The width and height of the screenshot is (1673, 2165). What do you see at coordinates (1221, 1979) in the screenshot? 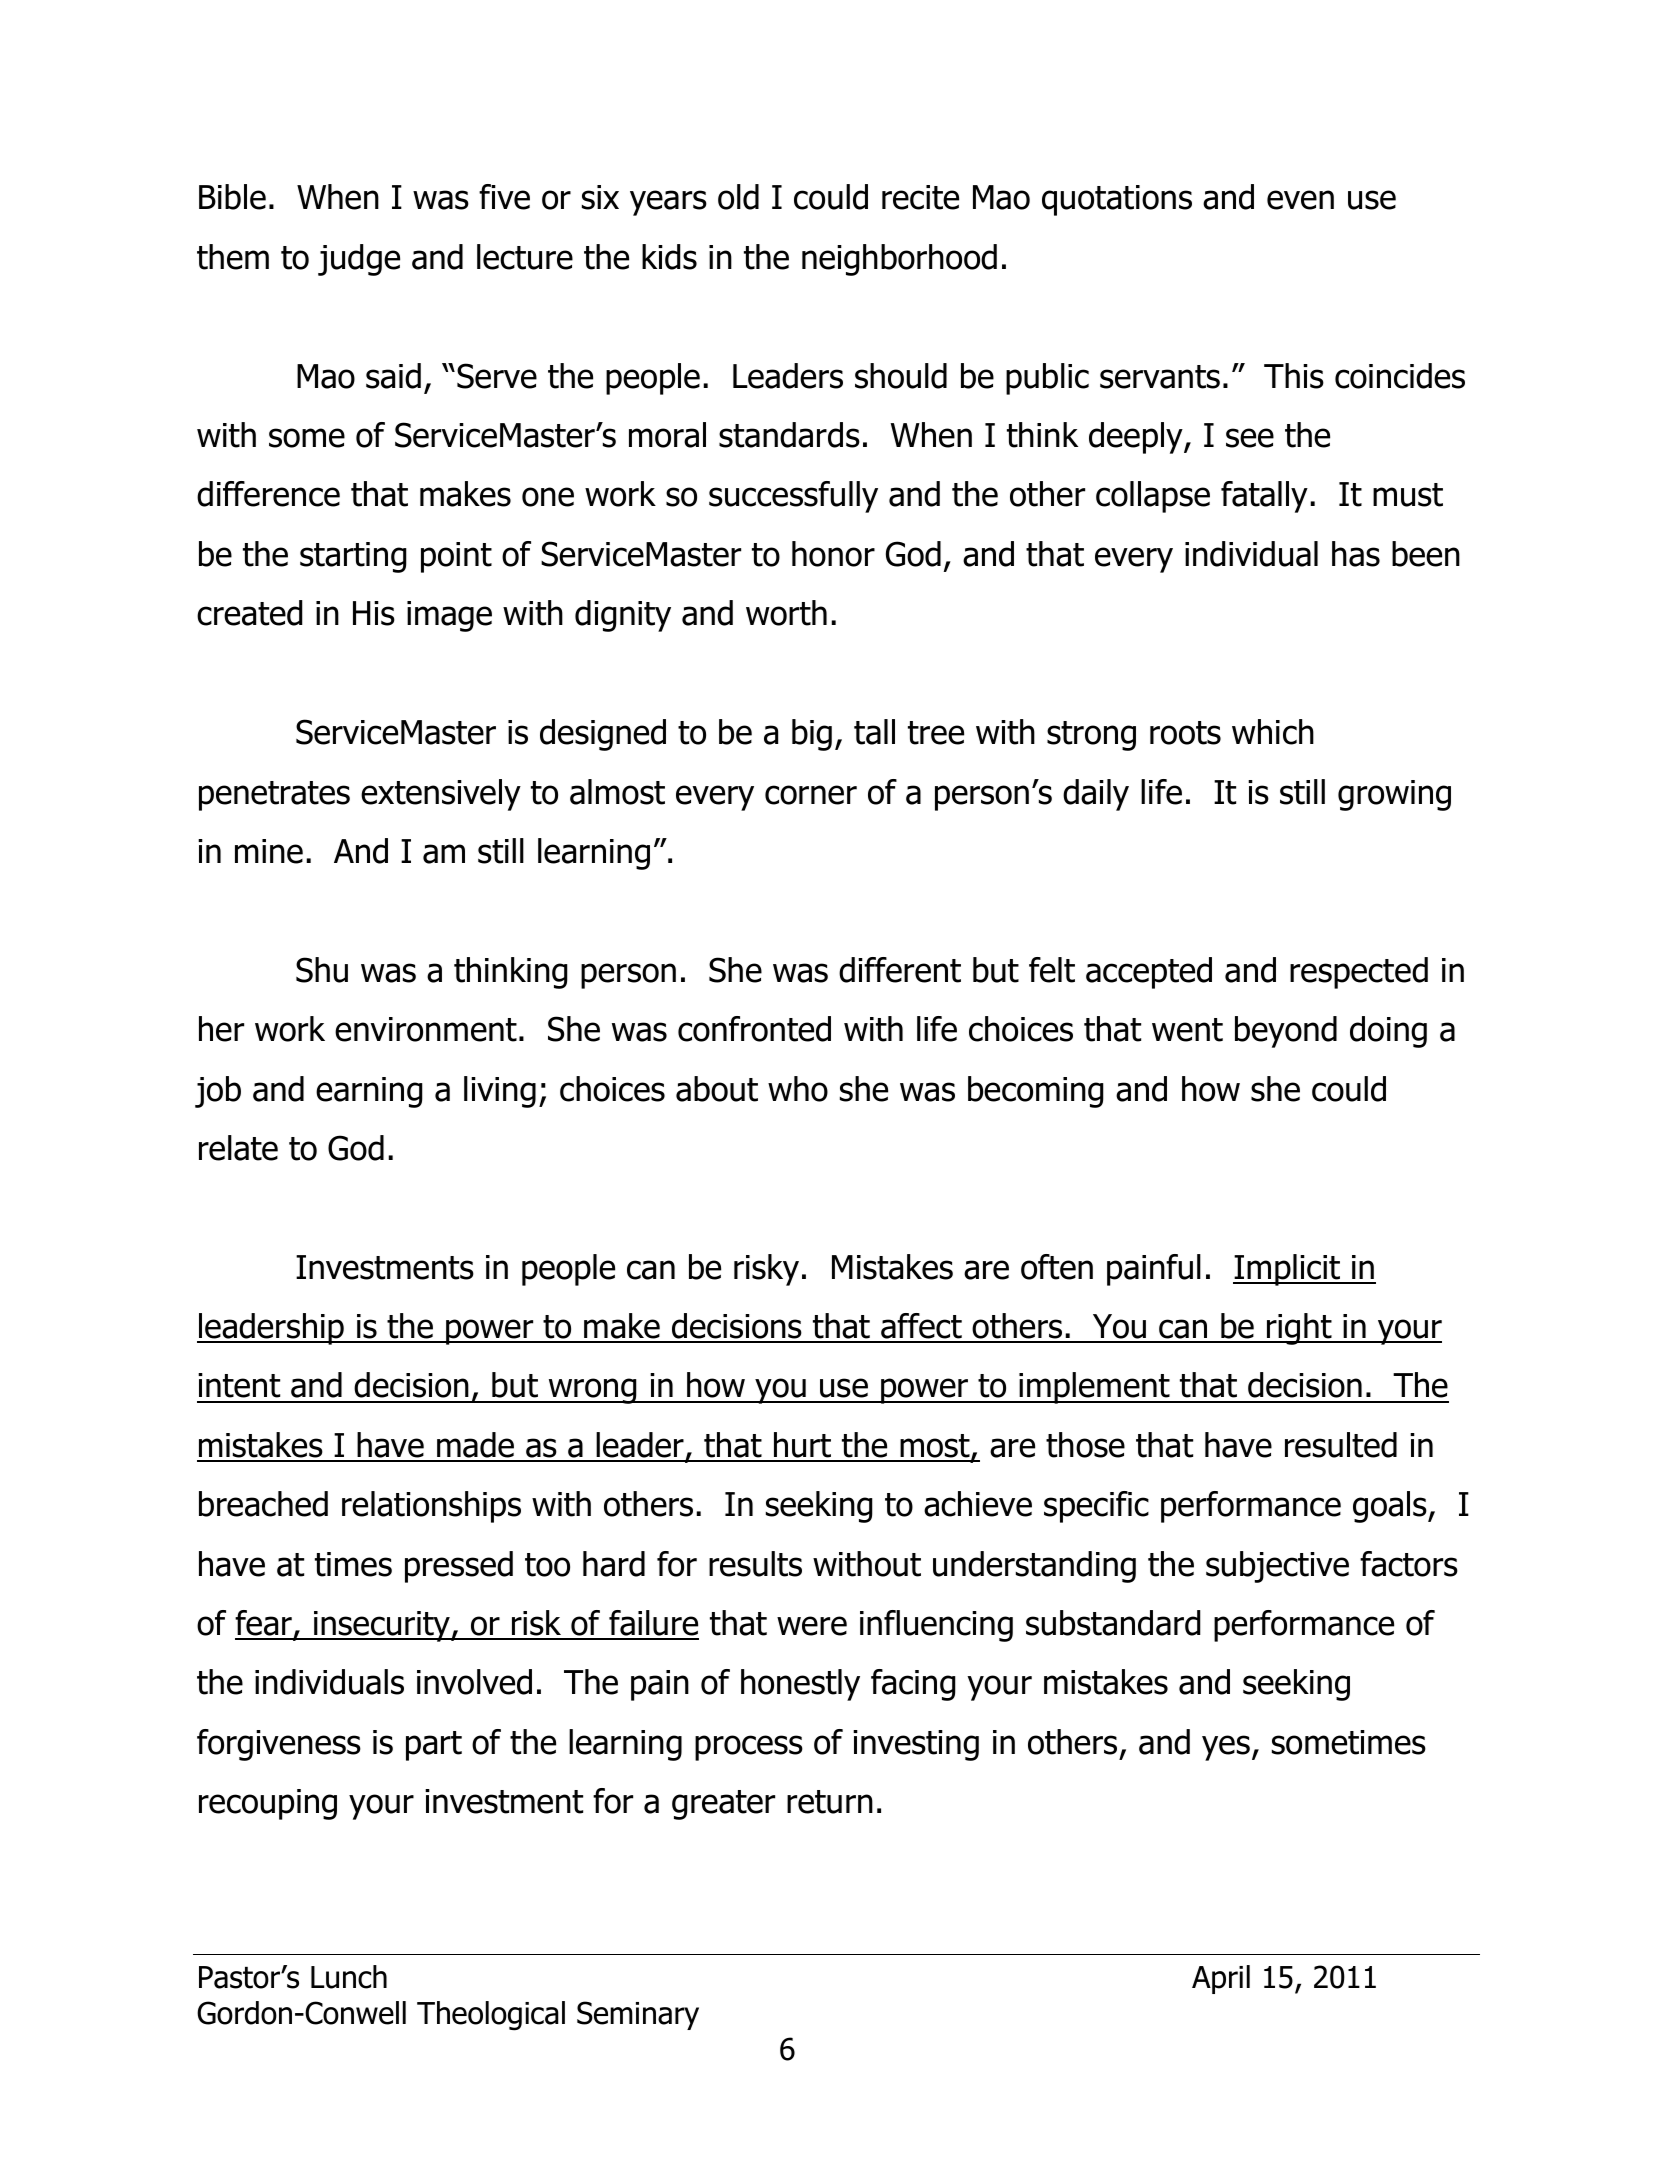
I see `April` at bounding box center [1221, 1979].
